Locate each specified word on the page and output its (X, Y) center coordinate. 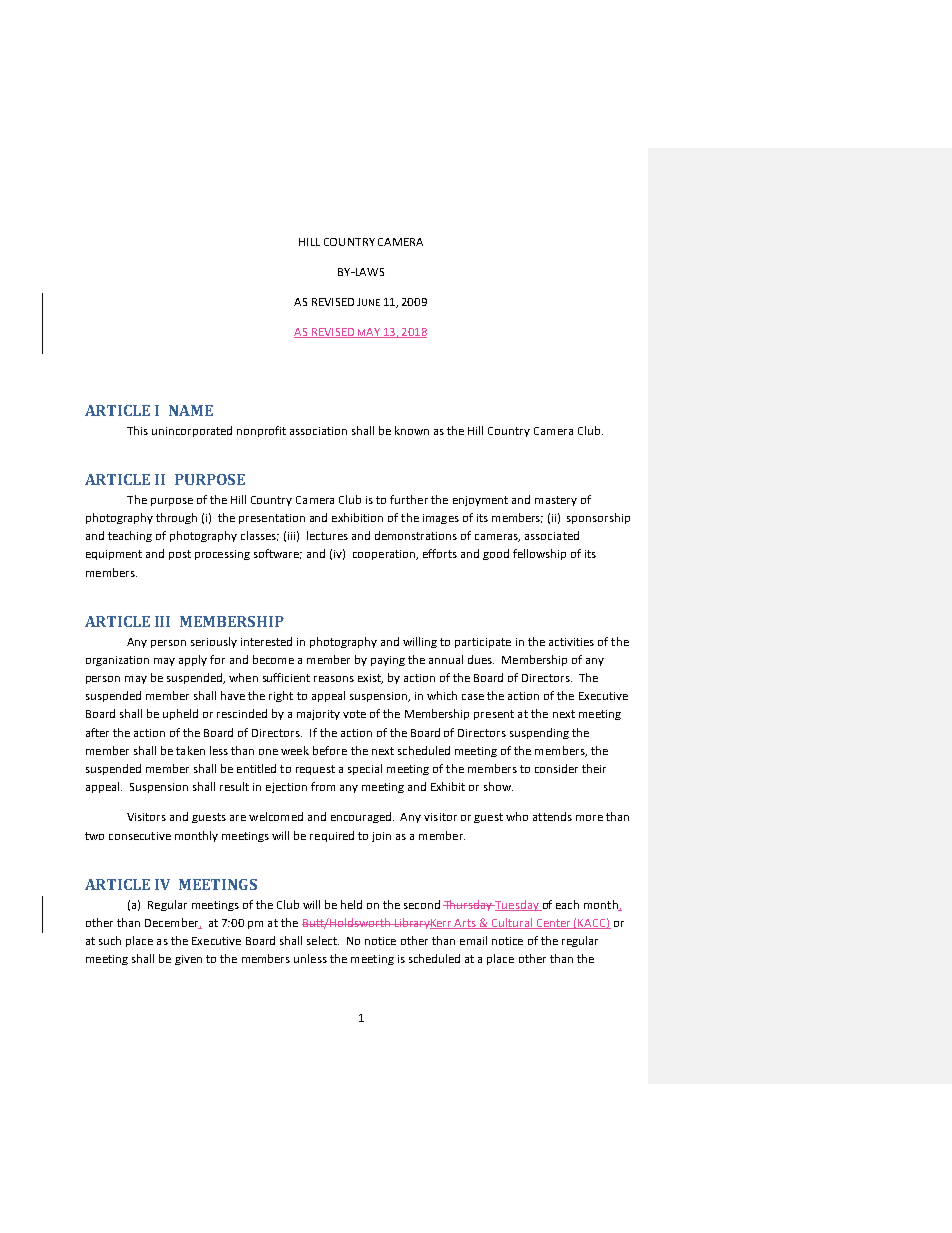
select (323, 940)
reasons (334, 679)
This (137, 430)
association (318, 431)
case (473, 697)
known (412, 430)
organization (117, 661)
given (188, 960)
